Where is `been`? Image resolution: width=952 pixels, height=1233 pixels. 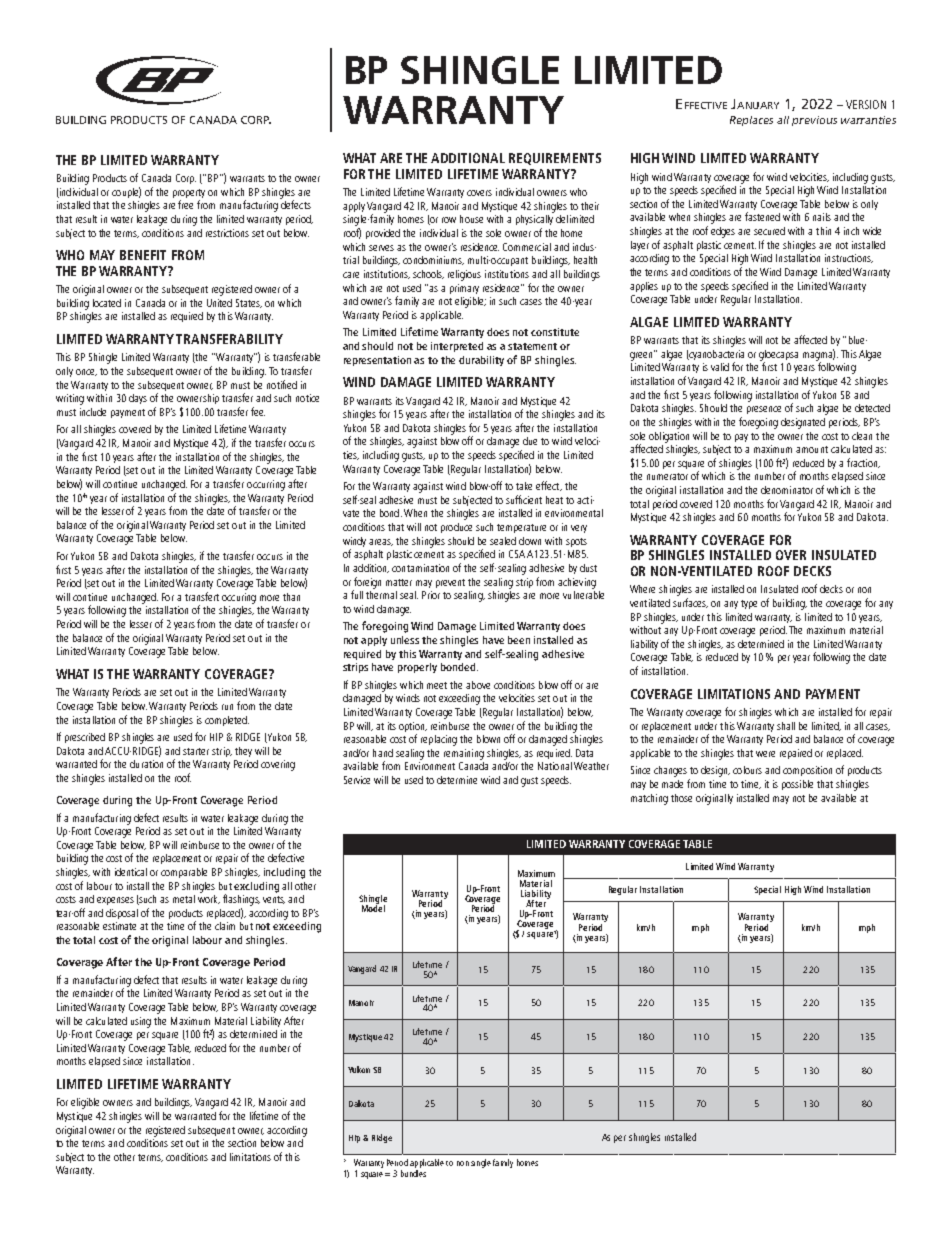 been is located at coordinates (519, 640).
